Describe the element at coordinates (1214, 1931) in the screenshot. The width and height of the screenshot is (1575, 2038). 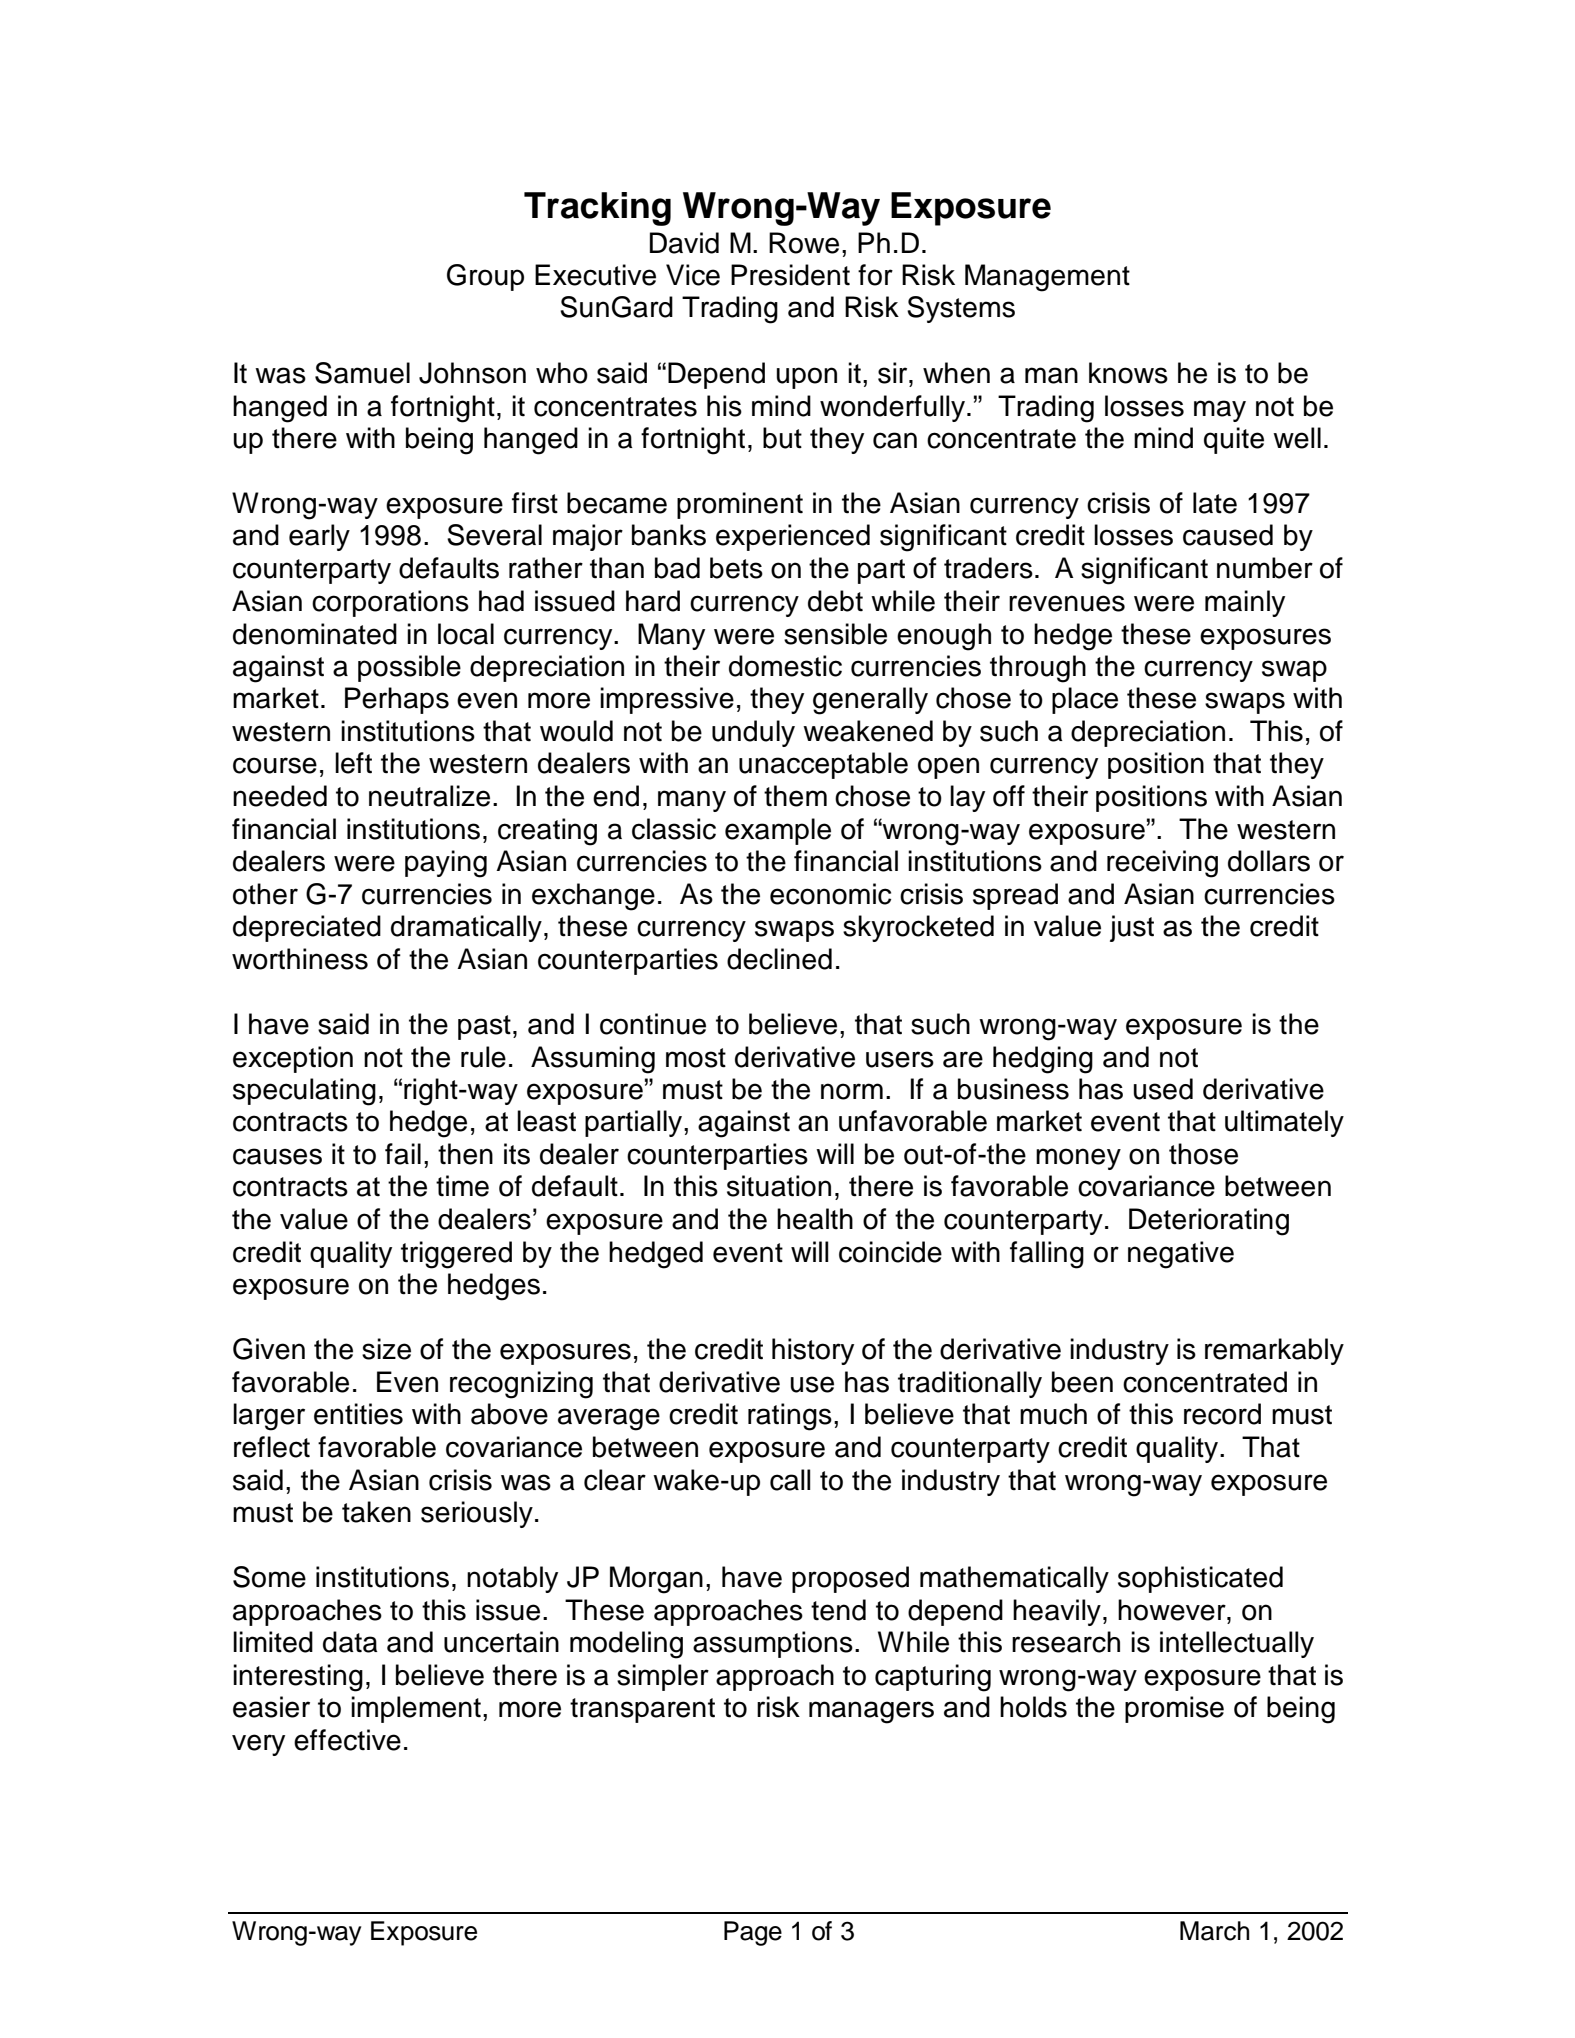
I see `March` at that location.
